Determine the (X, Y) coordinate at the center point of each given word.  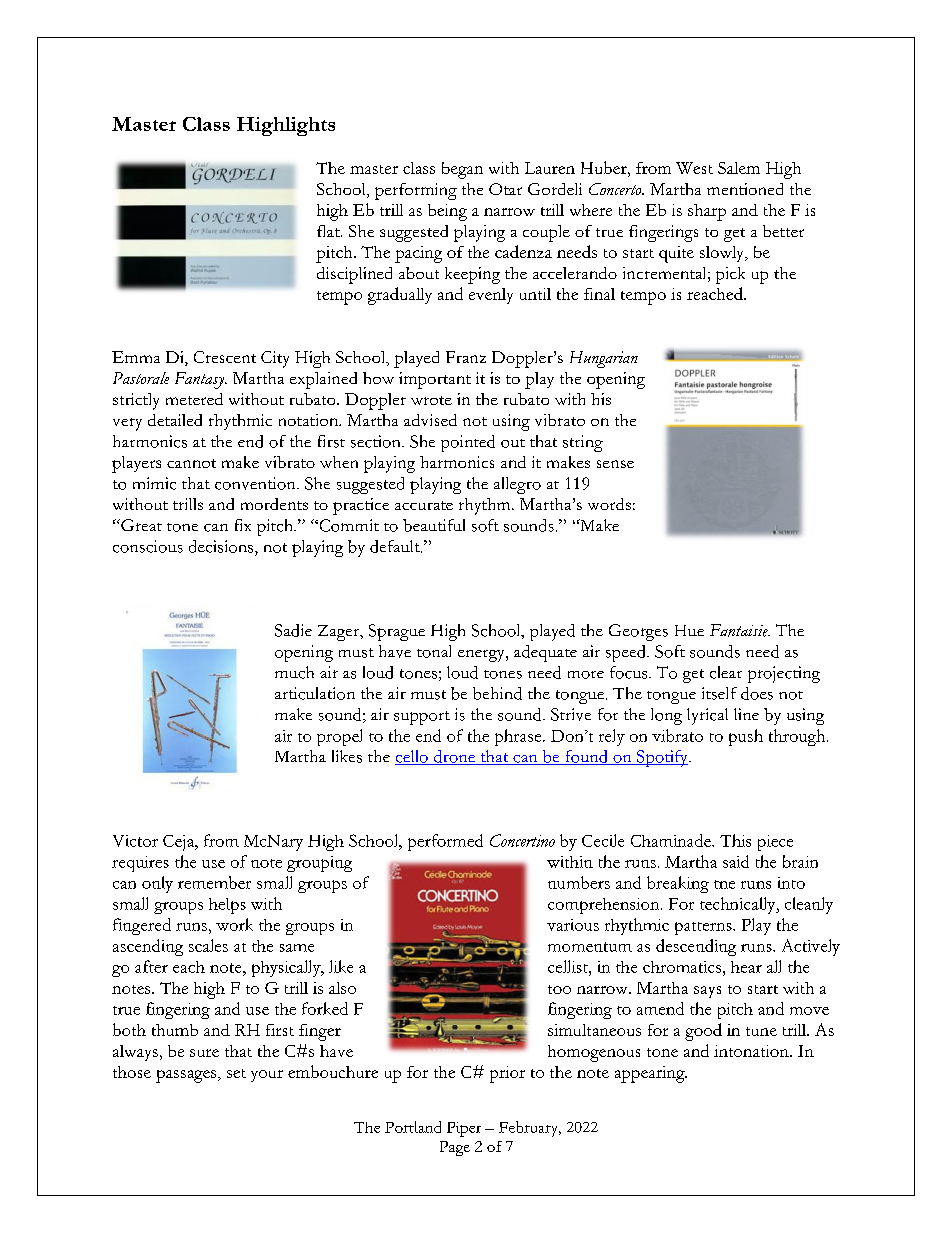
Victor (135, 841)
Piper (464, 1129)
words (609, 504)
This (735, 840)
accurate (424, 505)
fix (243, 525)
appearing (651, 1074)
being (447, 212)
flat (329, 231)
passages (187, 1076)
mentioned (745, 189)
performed (445, 842)
